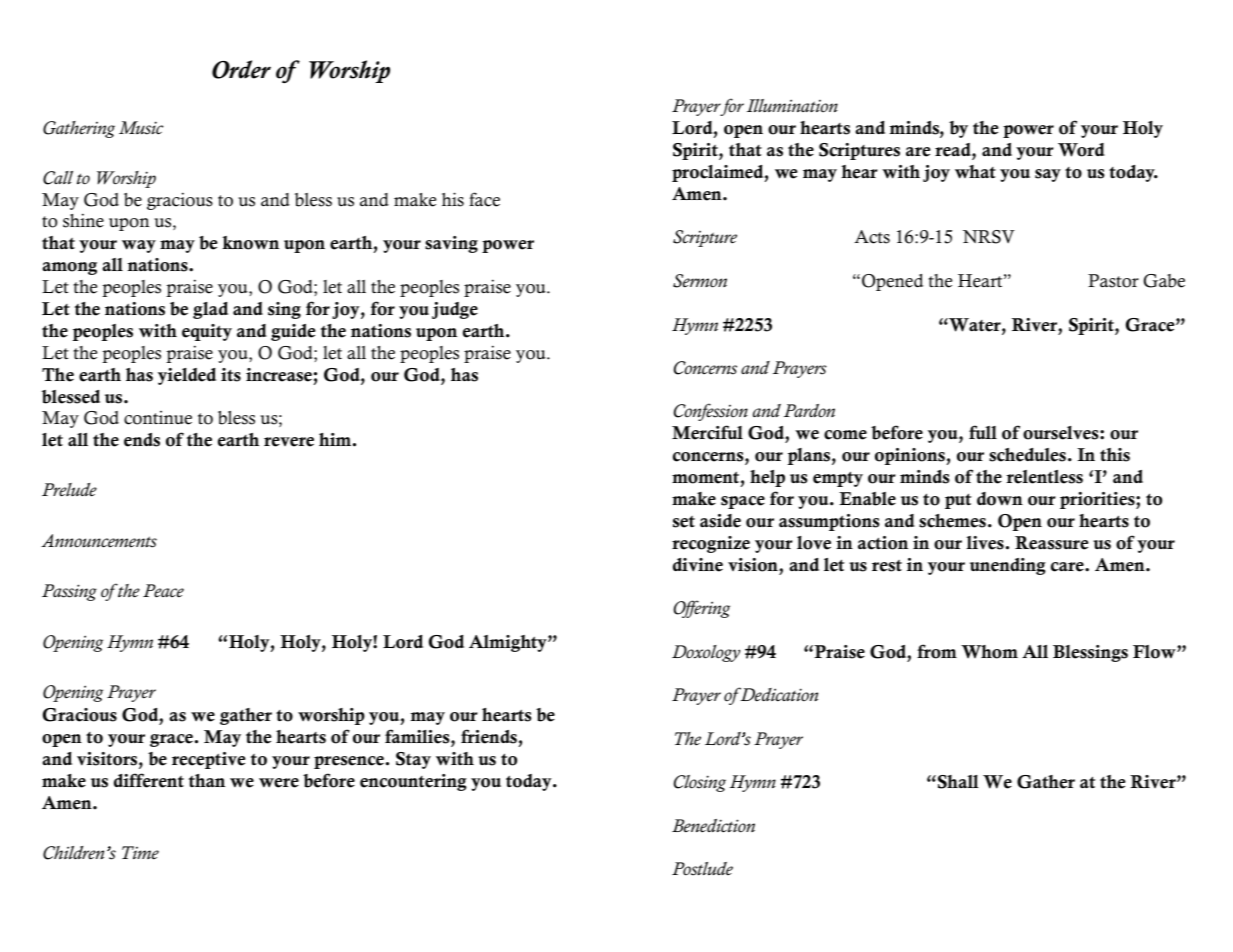 Image resolution: width=1233 pixels, height=952 pixels. Describe the element at coordinates (792, 106) in the image. I see `Illumination` at that location.
